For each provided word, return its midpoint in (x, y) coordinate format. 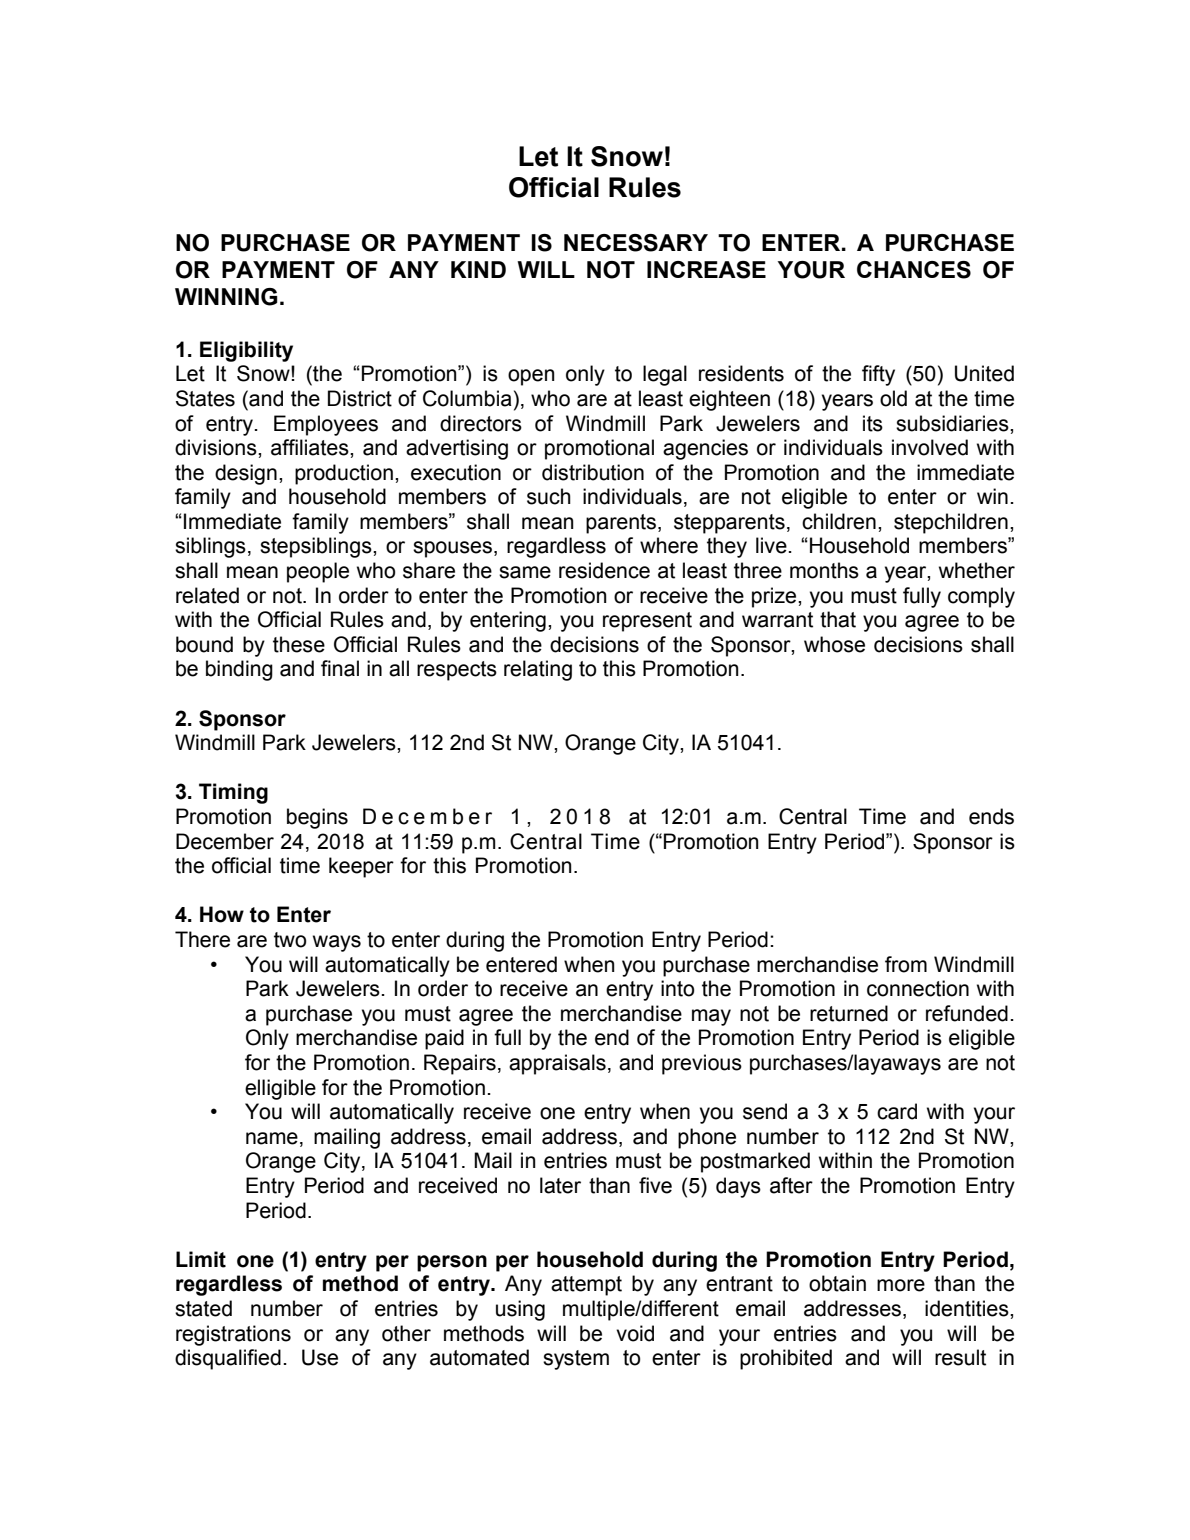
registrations (233, 1335)
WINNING (226, 297)
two (290, 940)
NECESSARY (636, 243)
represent (647, 622)
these (299, 644)
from (906, 964)
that (838, 619)
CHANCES (914, 270)
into (677, 988)
